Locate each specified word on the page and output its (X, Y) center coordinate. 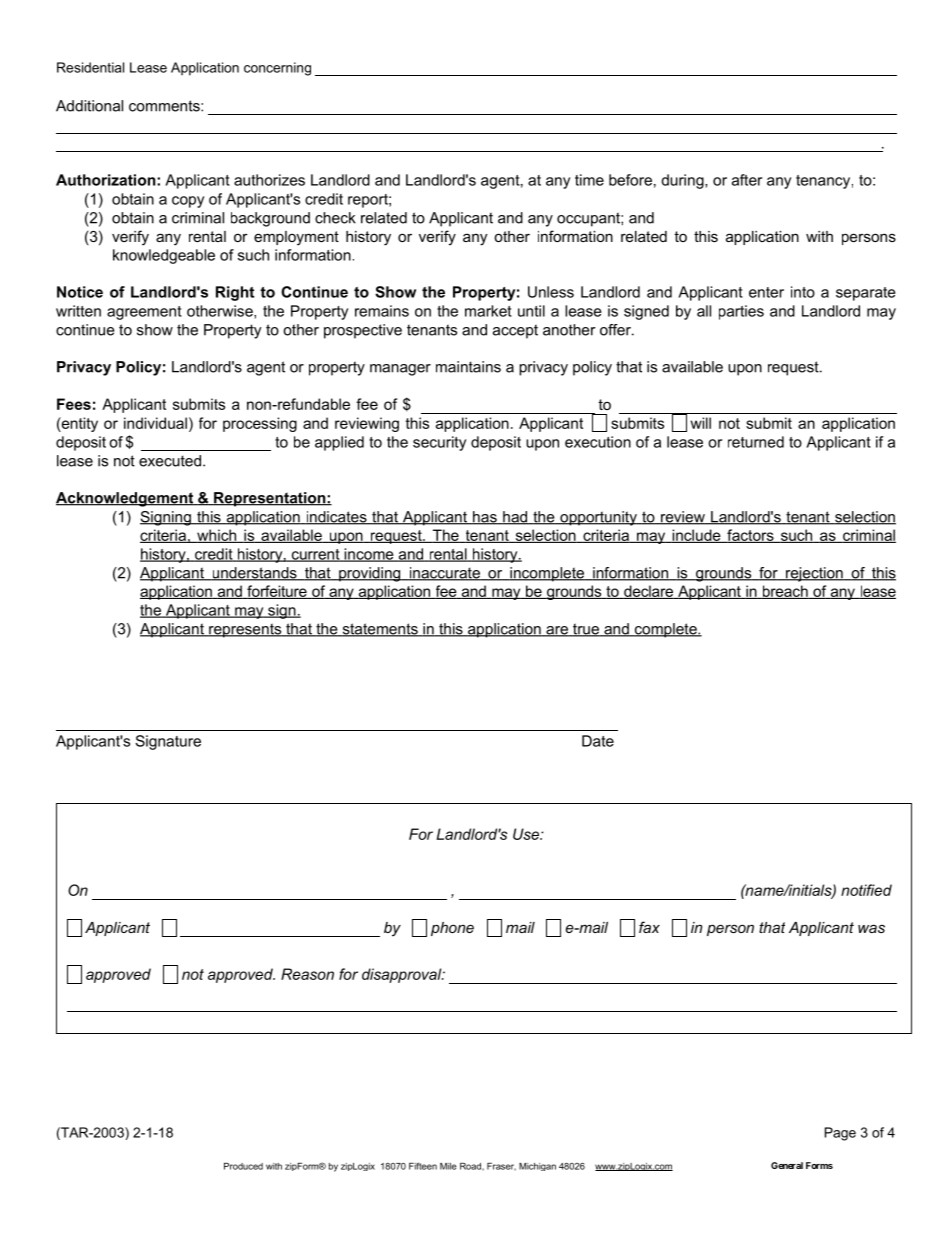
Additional (89, 106)
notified (866, 890)
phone (452, 929)
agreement (144, 313)
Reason (307, 974)
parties (741, 312)
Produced (243, 1166)
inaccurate (444, 574)
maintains (468, 367)
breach (785, 592)
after (747, 180)
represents (245, 630)
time (589, 180)
